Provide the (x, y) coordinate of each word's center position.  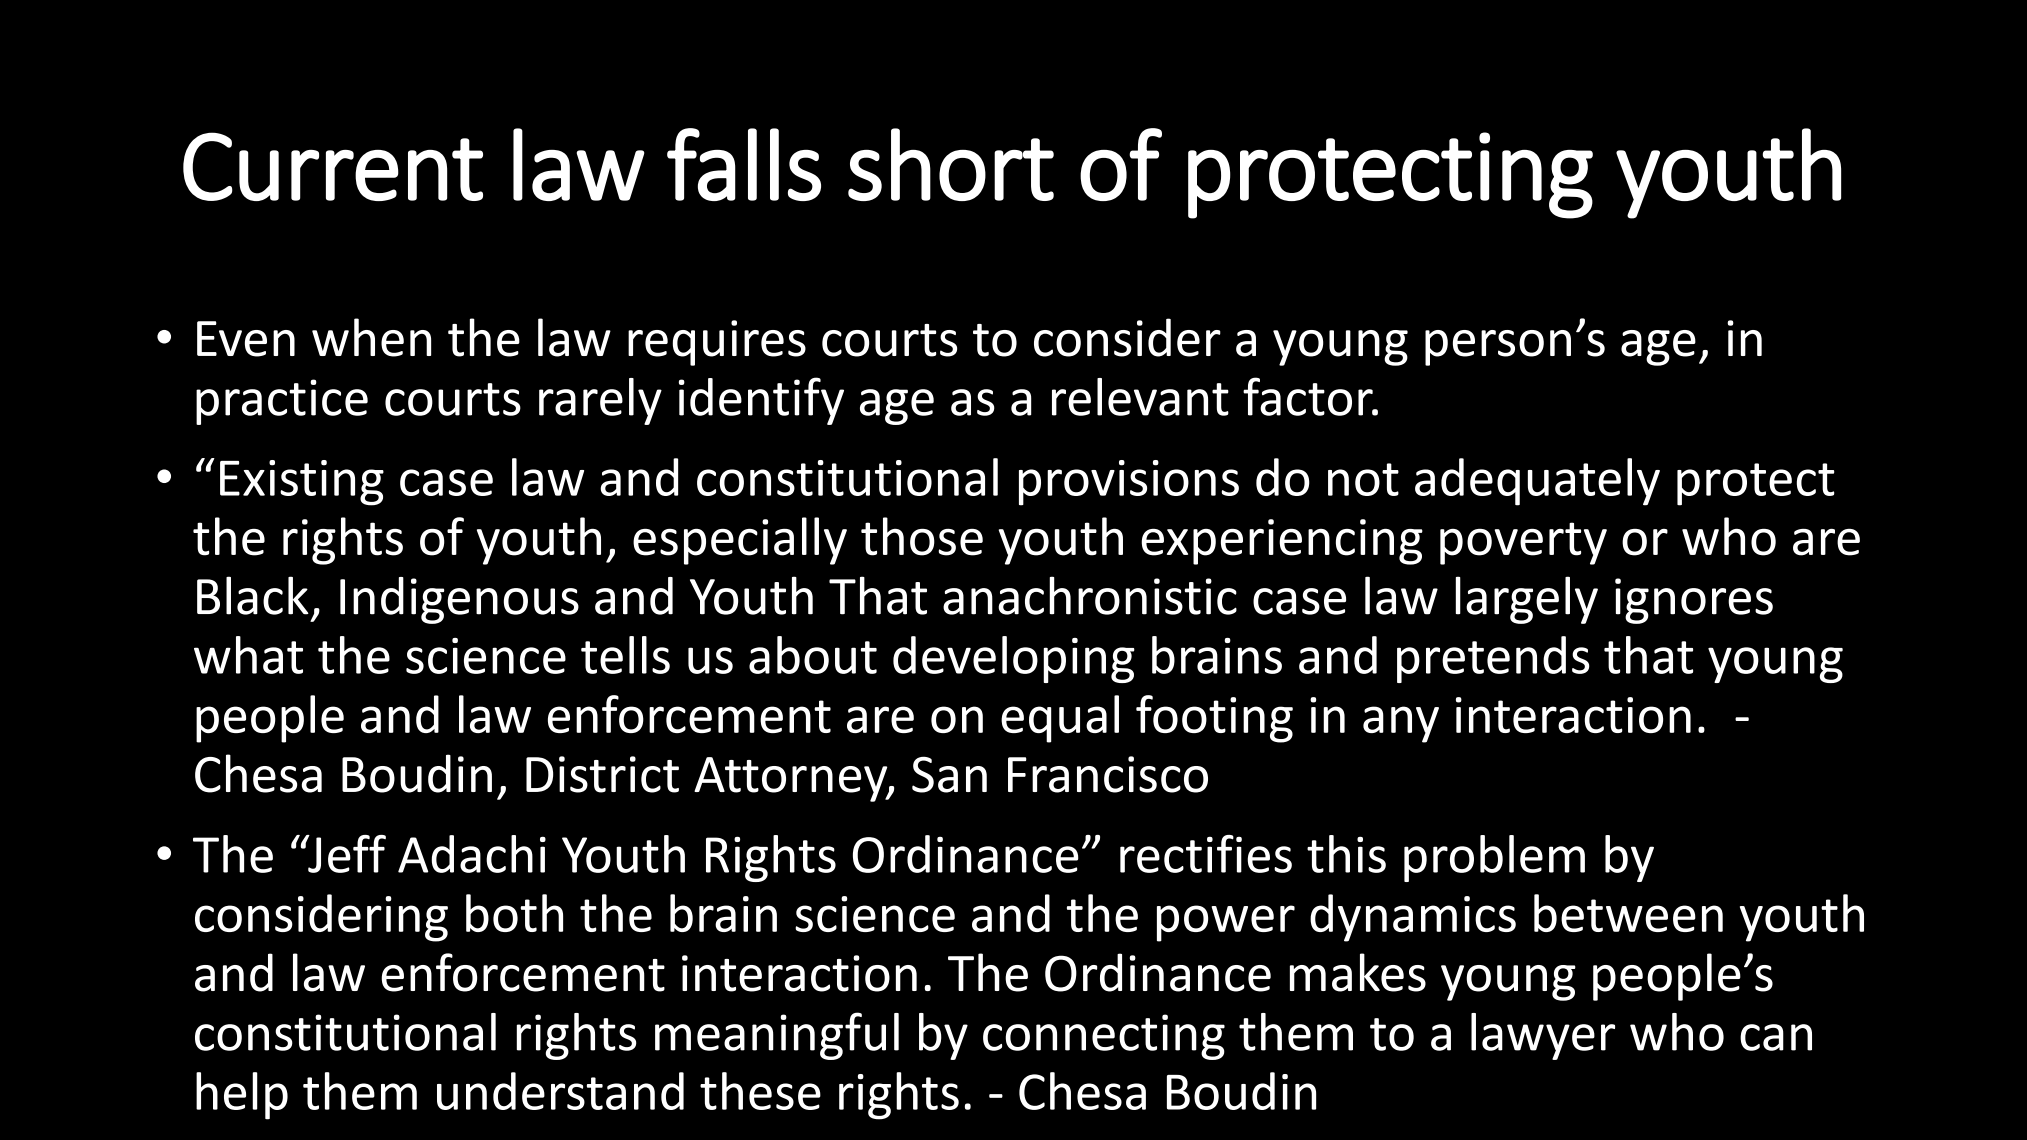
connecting (1104, 1037)
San (949, 774)
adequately (1537, 482)
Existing (302, 483)
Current (333, 166)
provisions (1129, 483)
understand (560, 1091)
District (602, 774)
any (1401, 724)
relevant (1140, 397)
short (951, 164)
